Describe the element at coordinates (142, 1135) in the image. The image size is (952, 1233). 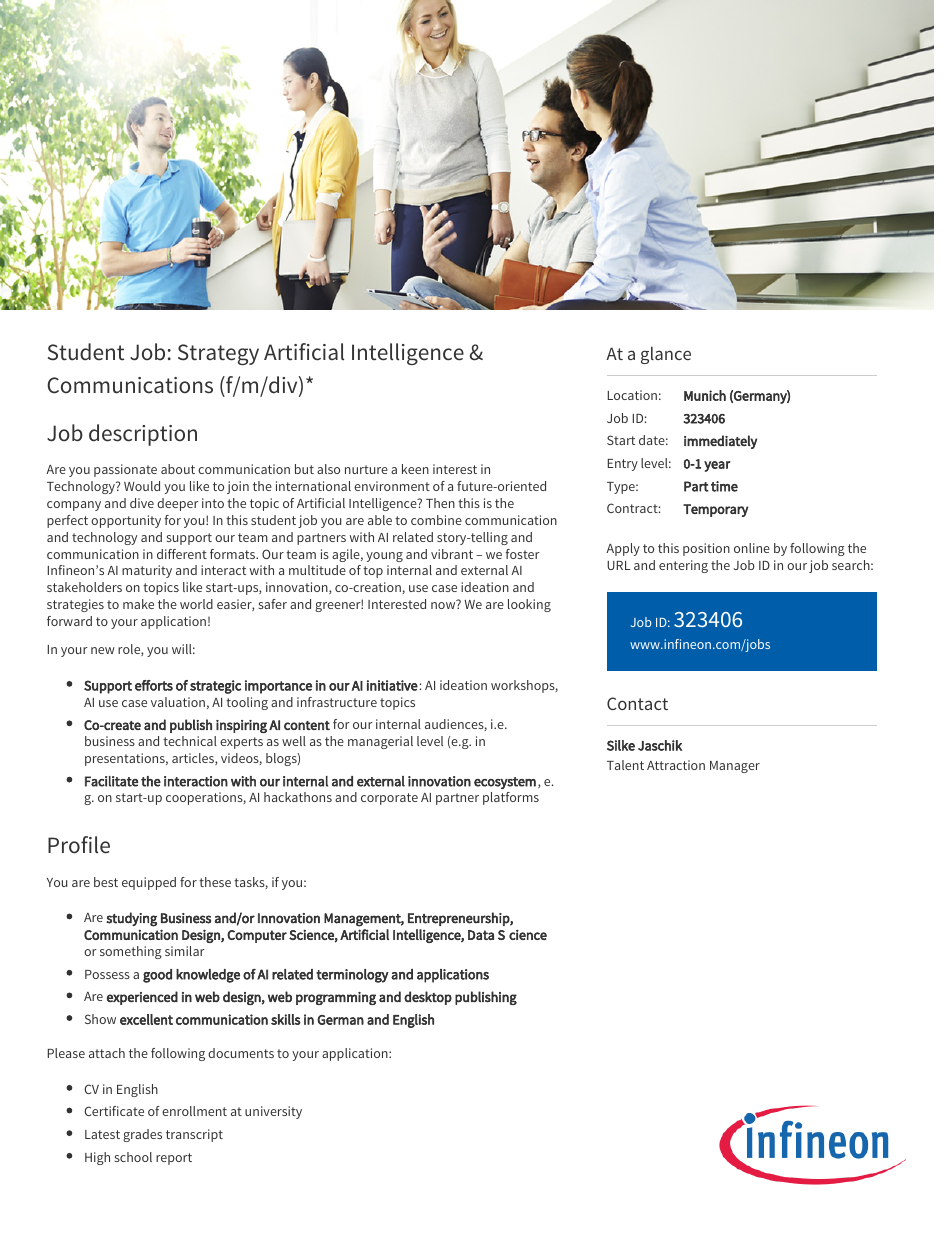
I see `grades` at that location.
